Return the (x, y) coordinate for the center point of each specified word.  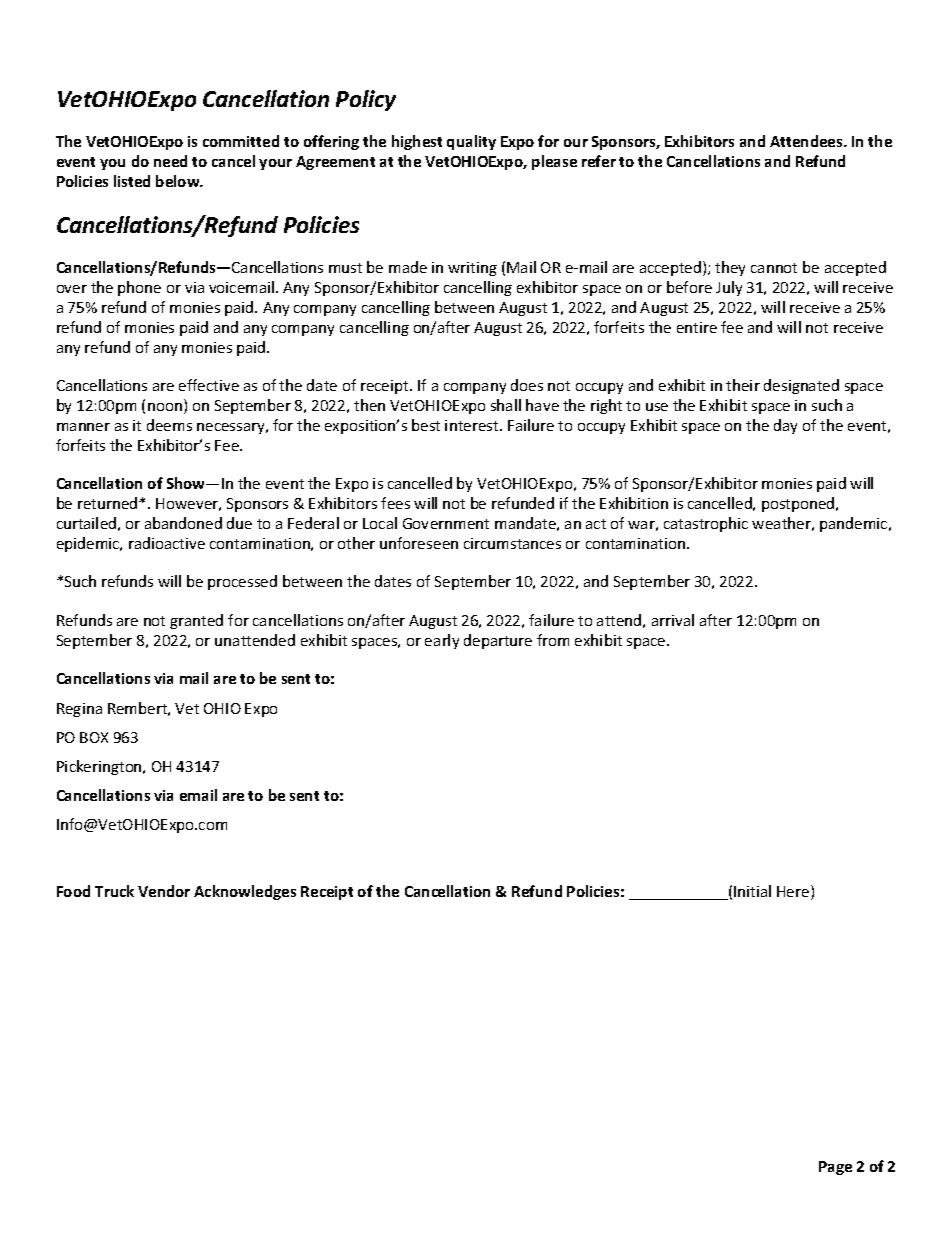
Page (835, 1168)
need (170, 161)
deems (169, 425)
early (442, 641)
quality (471, 142)
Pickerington (100, 767)
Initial (752, 891)
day (785, 426)
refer (599, 161)
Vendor (164, 891)
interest (473, 425)
